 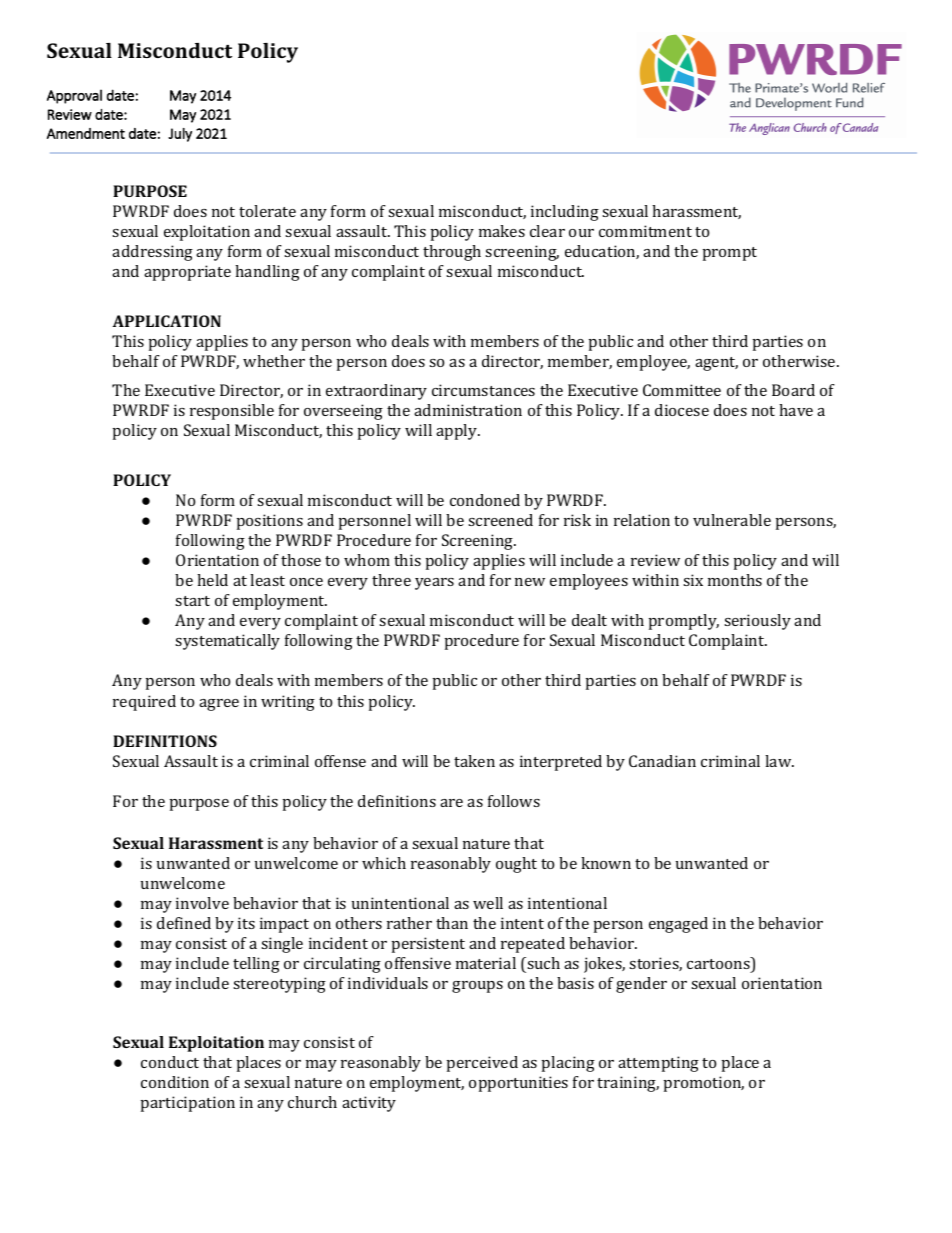 I want to click on responsible, so click(x=232, y=412).
